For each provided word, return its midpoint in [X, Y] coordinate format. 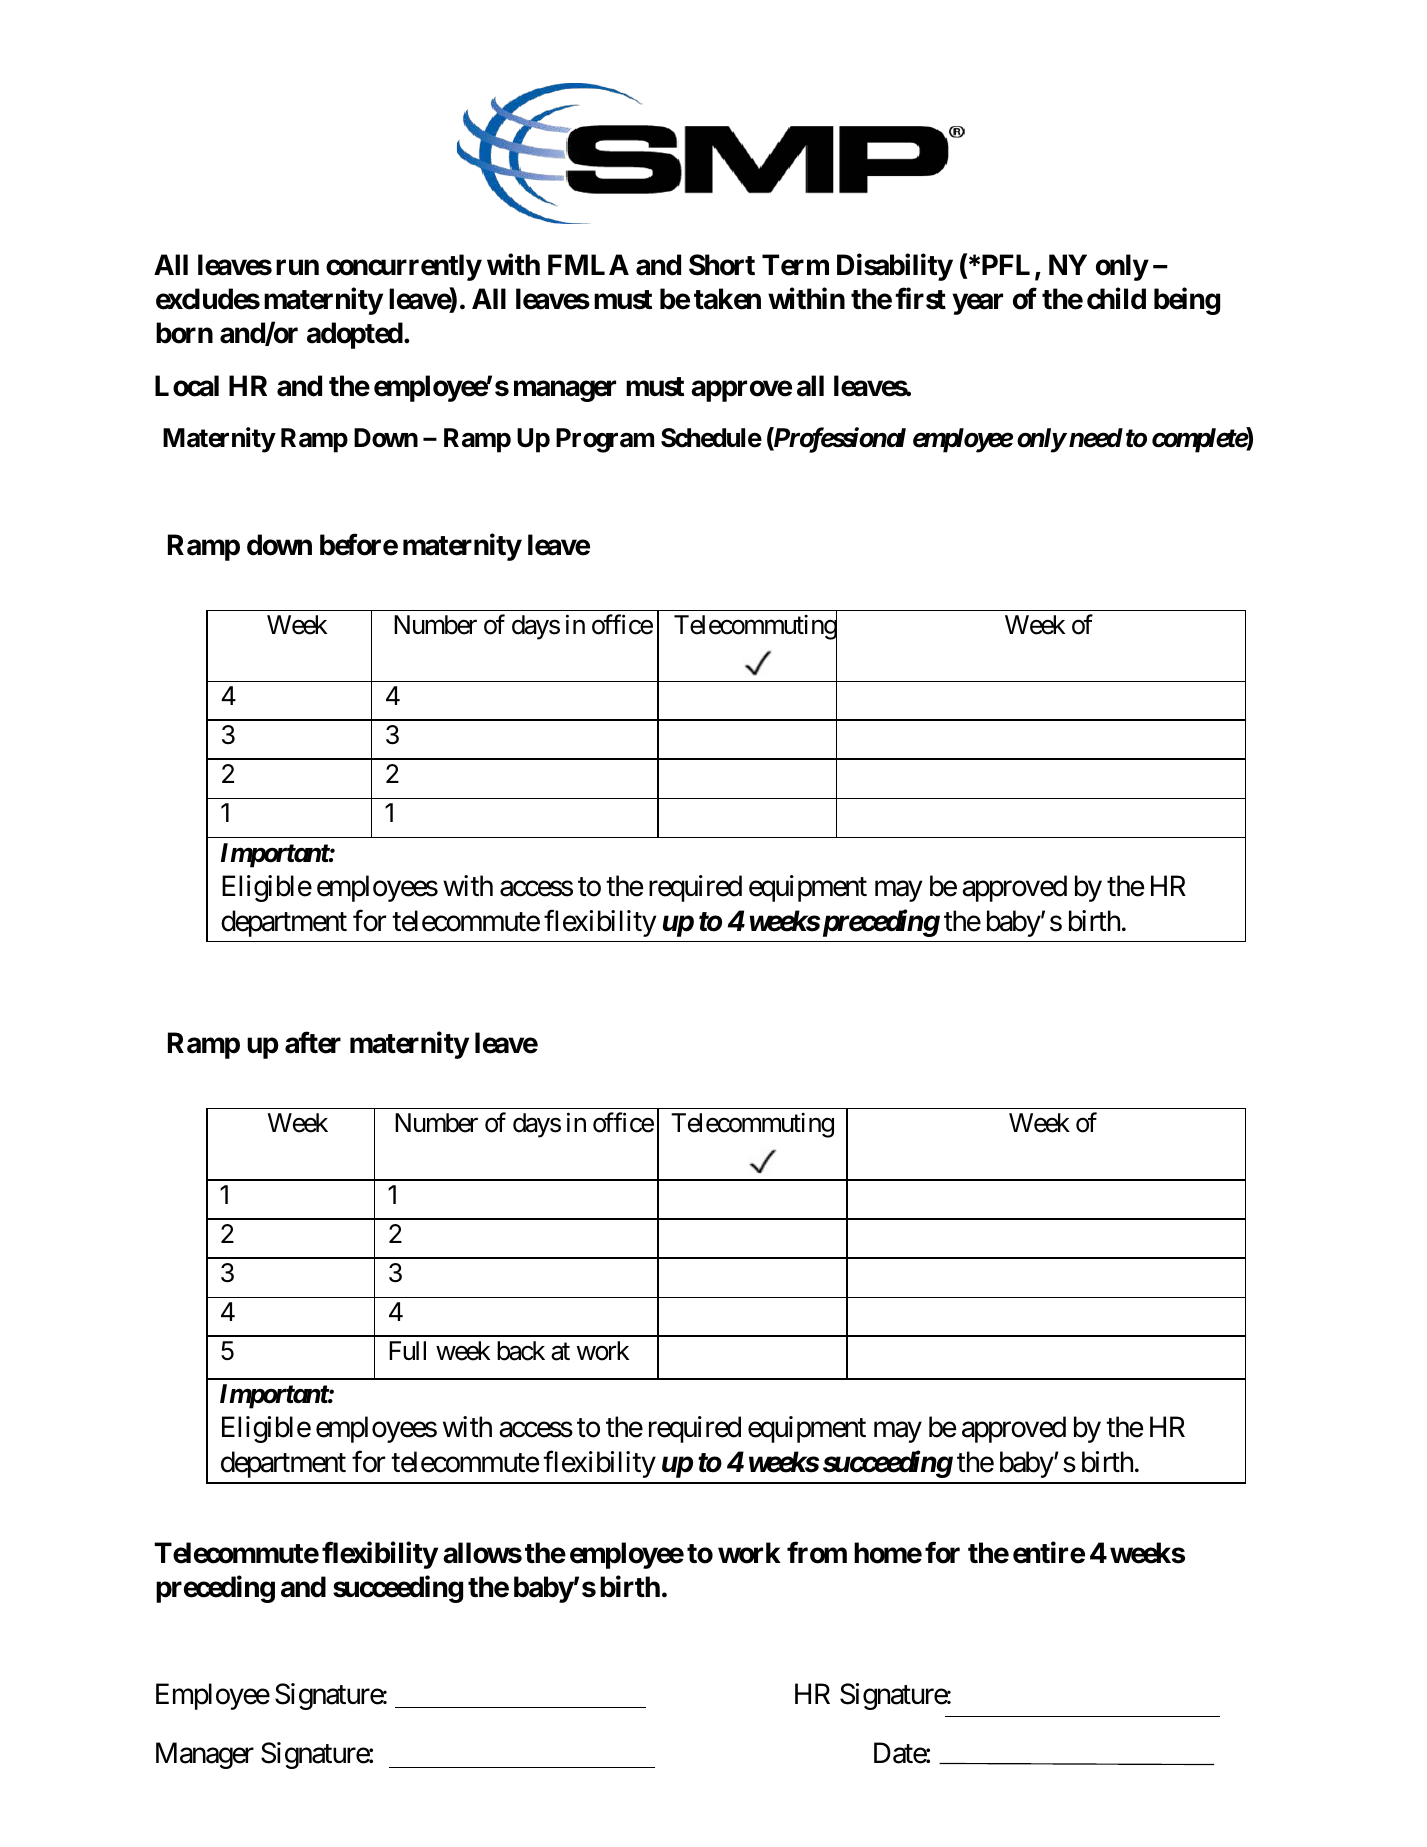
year [977, 304]
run [297, 267]
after [313, 1043]
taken [727, 299]
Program [605, 440]
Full [407, 1350]
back [521, 1351]
